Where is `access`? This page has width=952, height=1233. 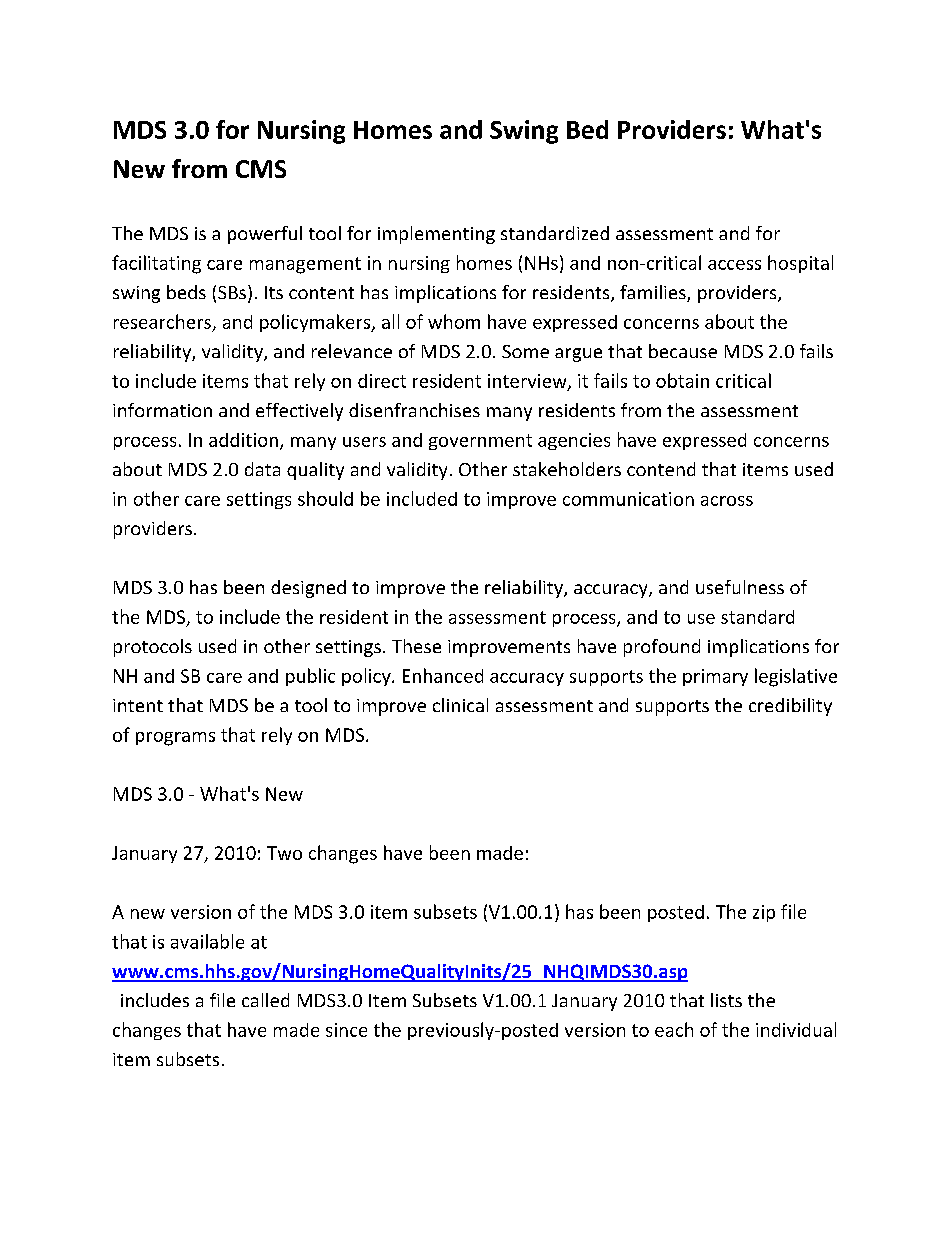
access is located at coordinates (734, 265).
